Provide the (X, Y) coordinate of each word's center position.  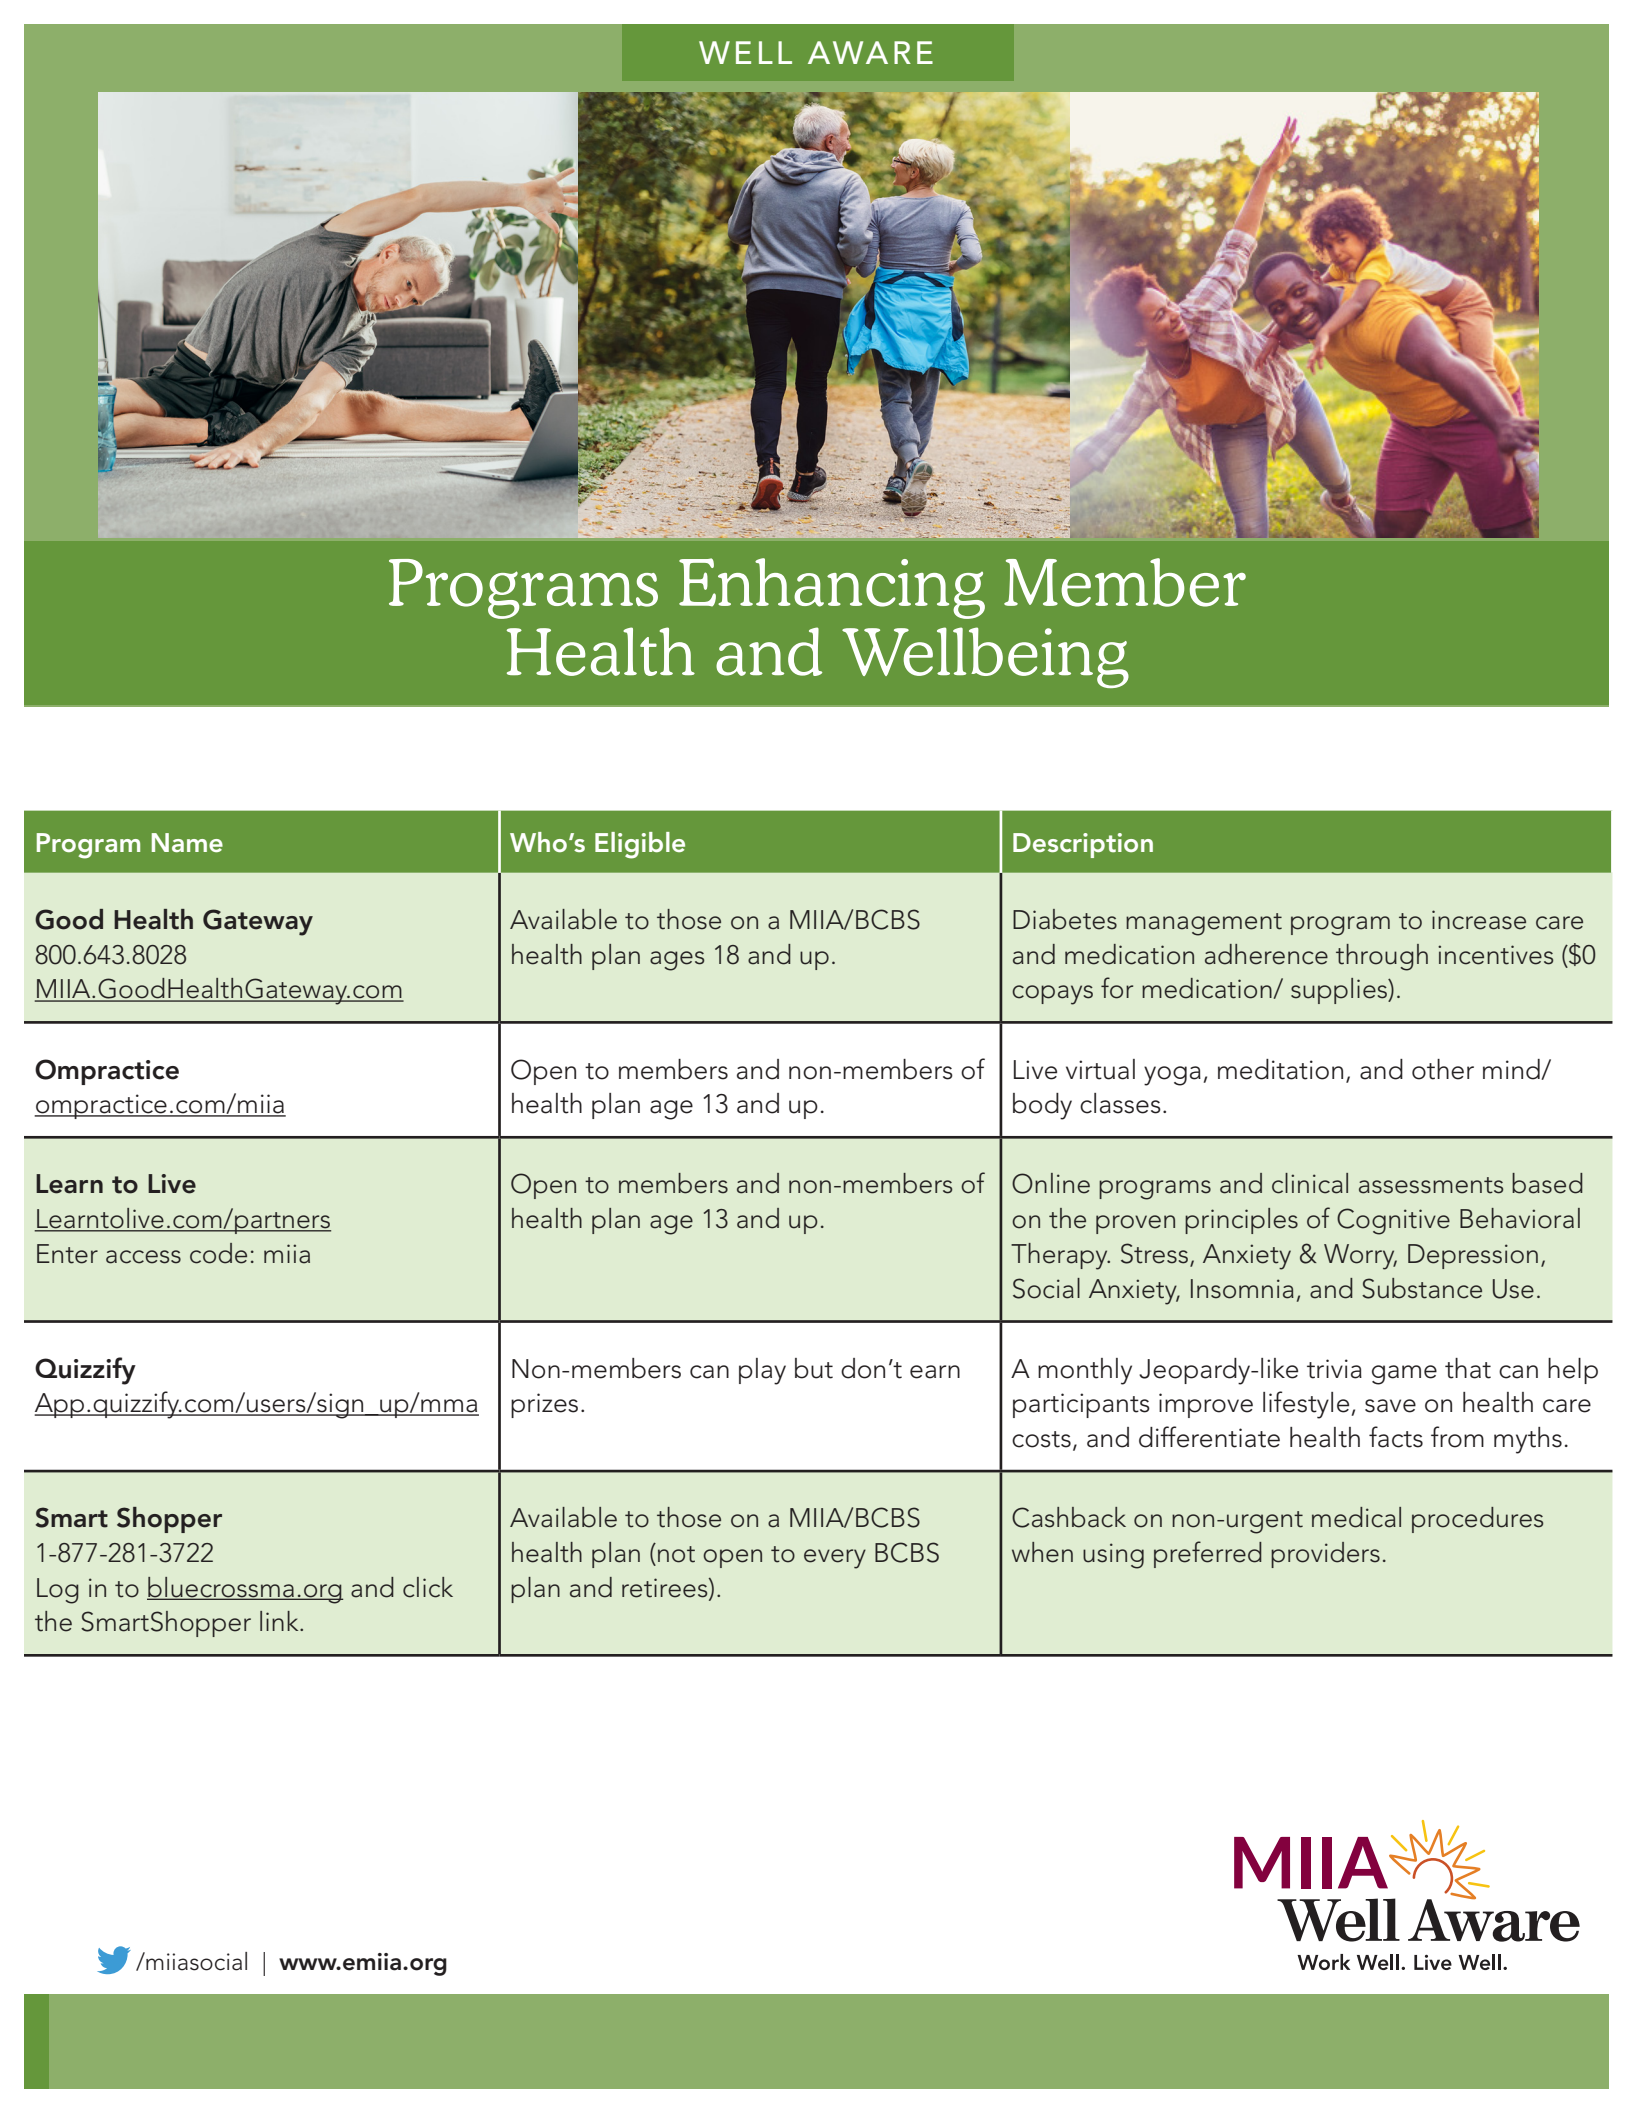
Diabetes (1065, 919)
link (280, 1621)
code (218, 1253)
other (1443, 1069)
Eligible (640, 845)
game (1404, 1375)
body (1042, 1106)
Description (1083, 845)
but (814, 1368)
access (143, 1257)
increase (1479, 920)
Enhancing (832, 588)
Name (187, 842)
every (835, 1559)
